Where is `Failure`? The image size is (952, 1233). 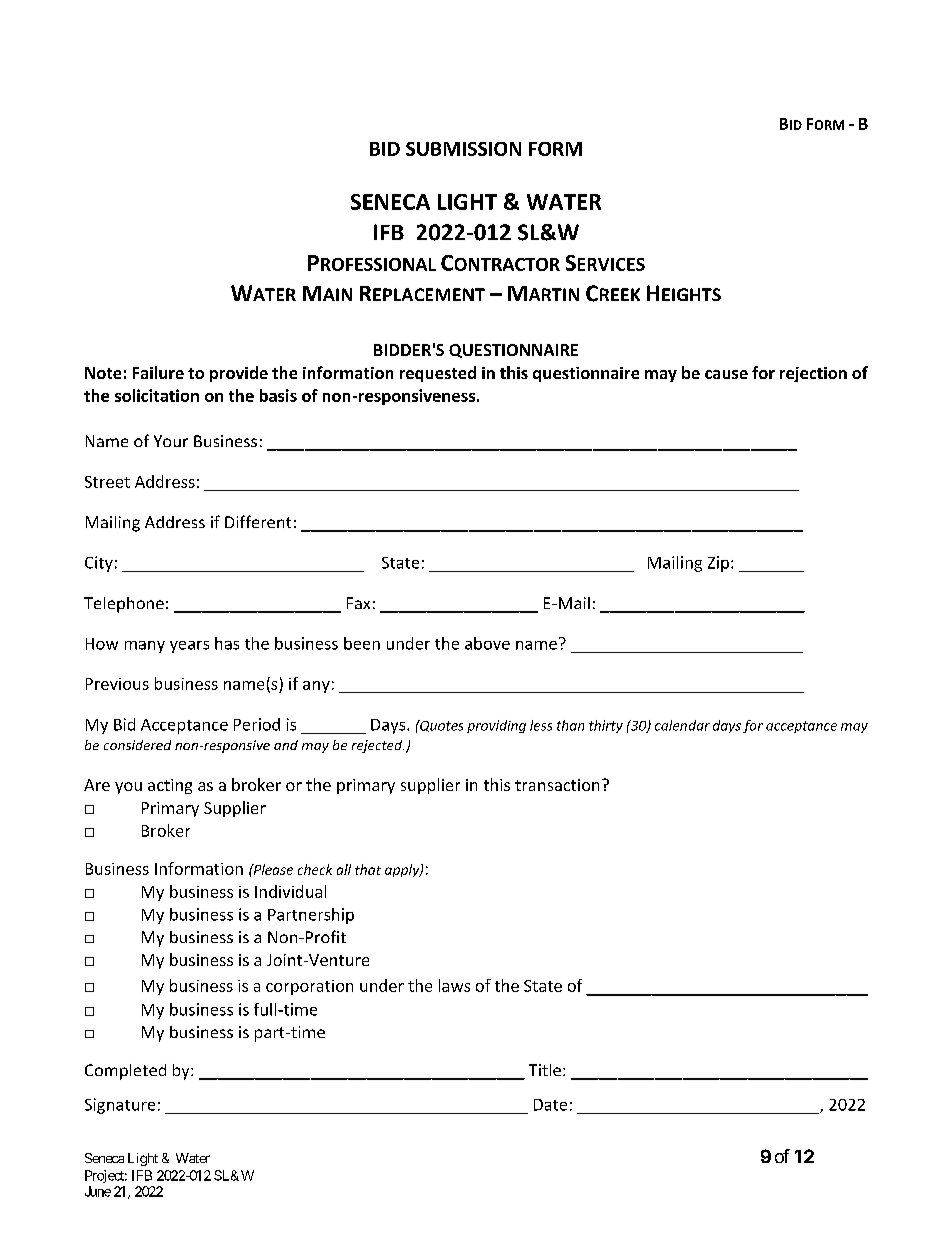 Failure is located at coordinates (158, 372).
